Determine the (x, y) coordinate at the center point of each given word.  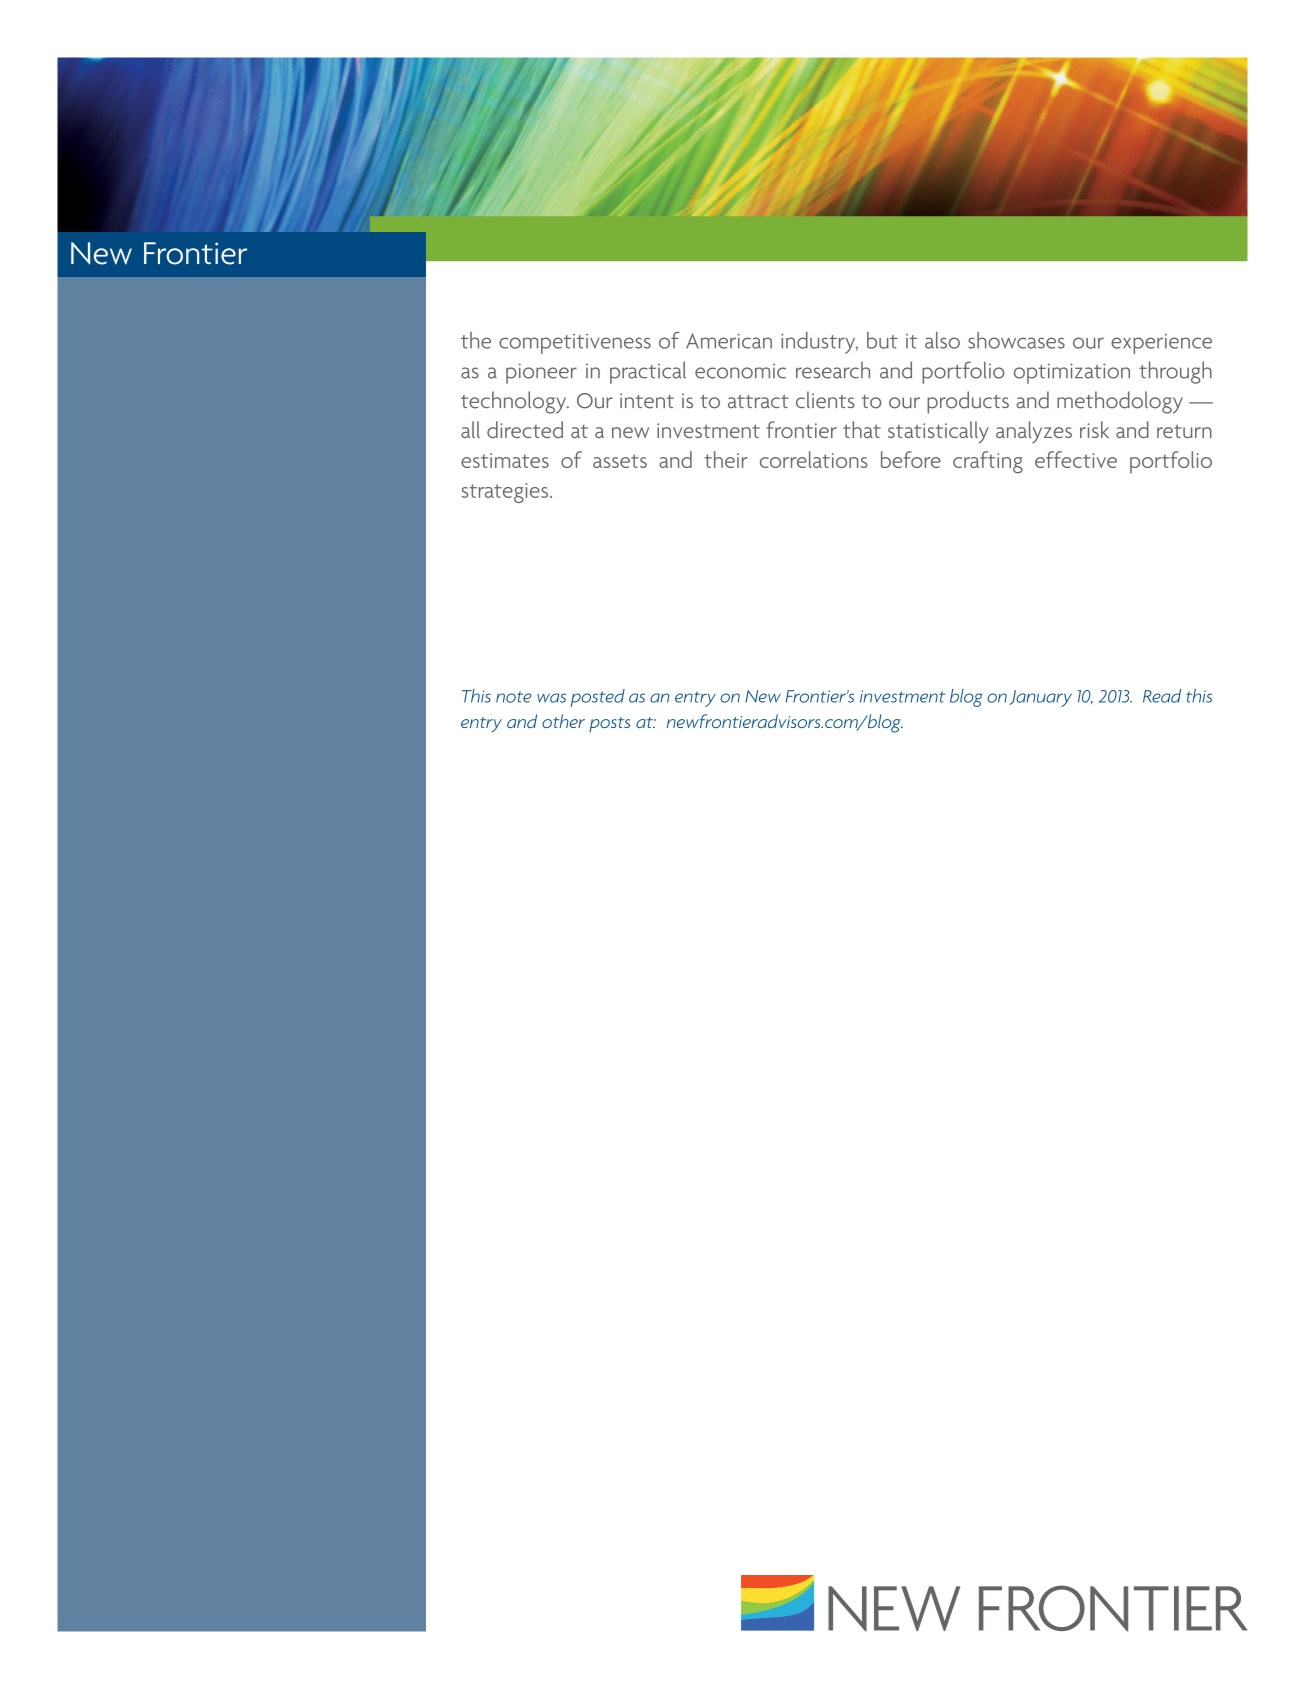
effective (1076, 459)
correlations (814, 459)
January (1040, 698)
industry (819, 343)
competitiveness (575, 344)
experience (1161, 344)
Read (1162, 696)
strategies (505, 493)
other (563, 721)
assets (620, 461)
